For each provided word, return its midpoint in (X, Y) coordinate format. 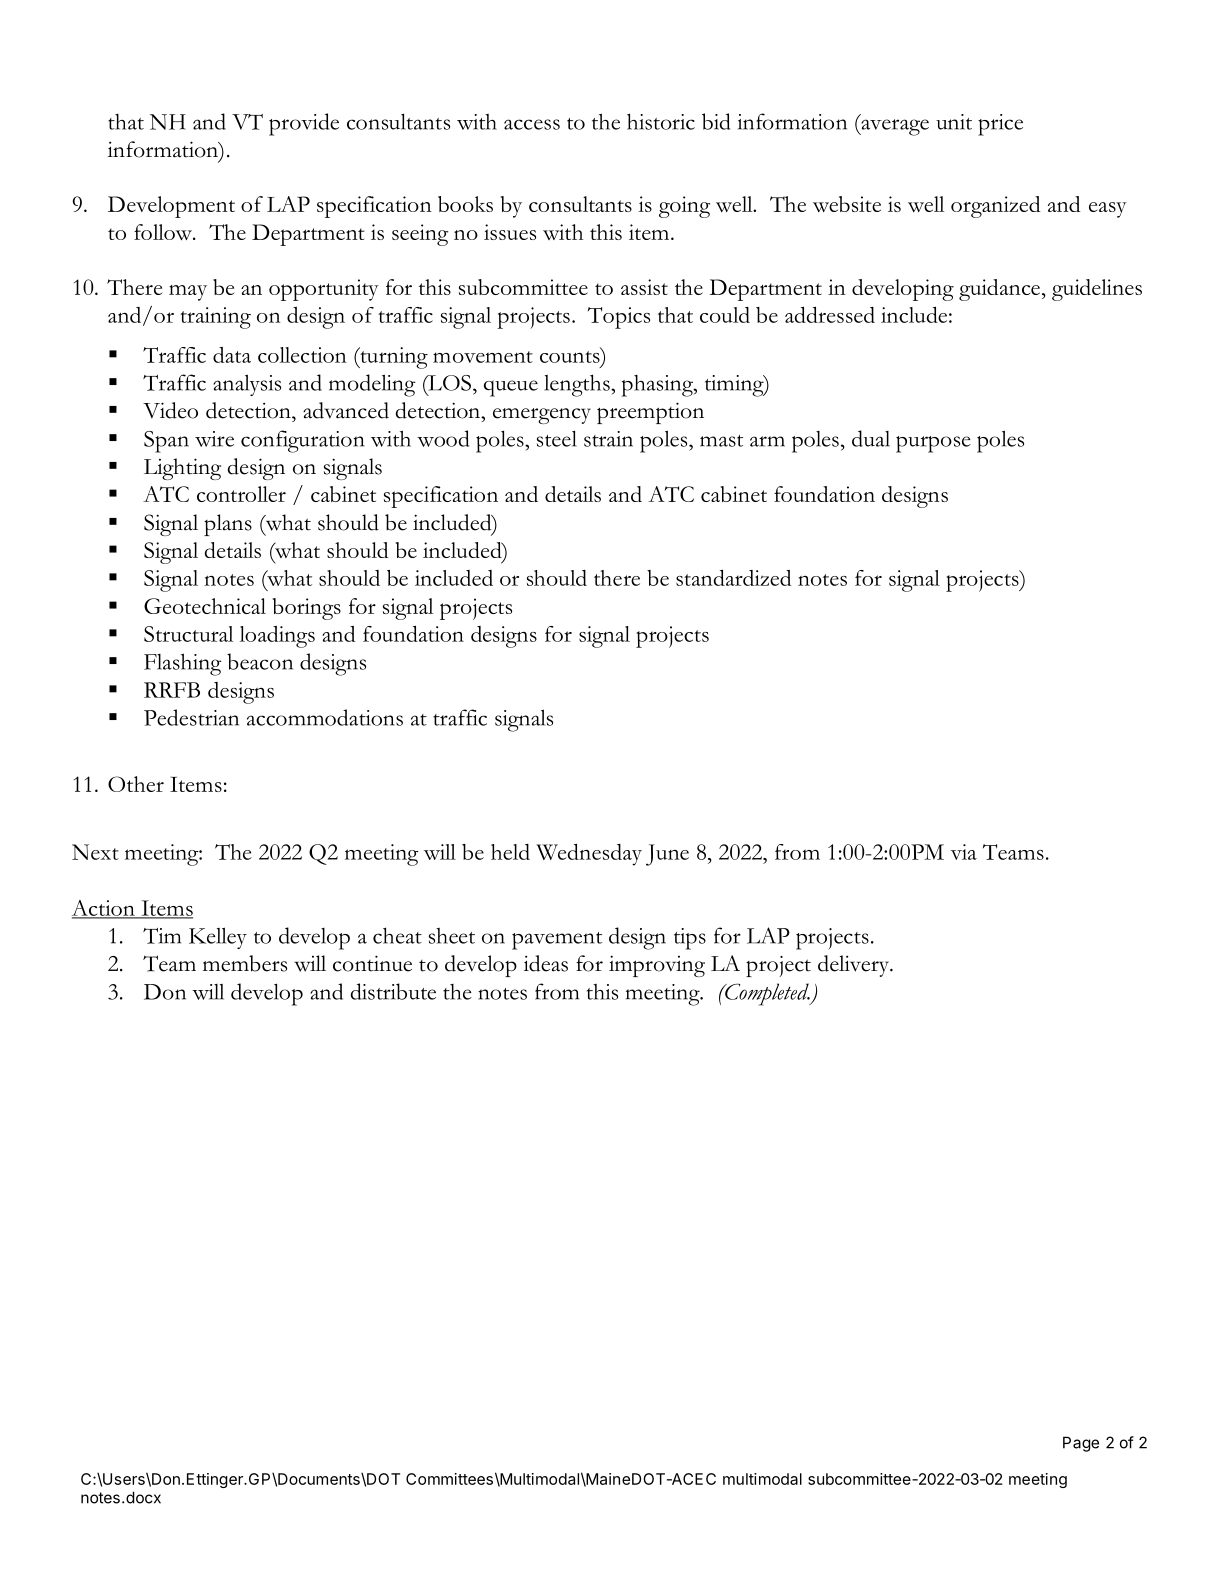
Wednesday (589, 854)
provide (304, 124)
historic (661, 121)
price (1000, 125)
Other (136, 784)
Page (1081, 1444)
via (964, 852)
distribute (393, 991)
